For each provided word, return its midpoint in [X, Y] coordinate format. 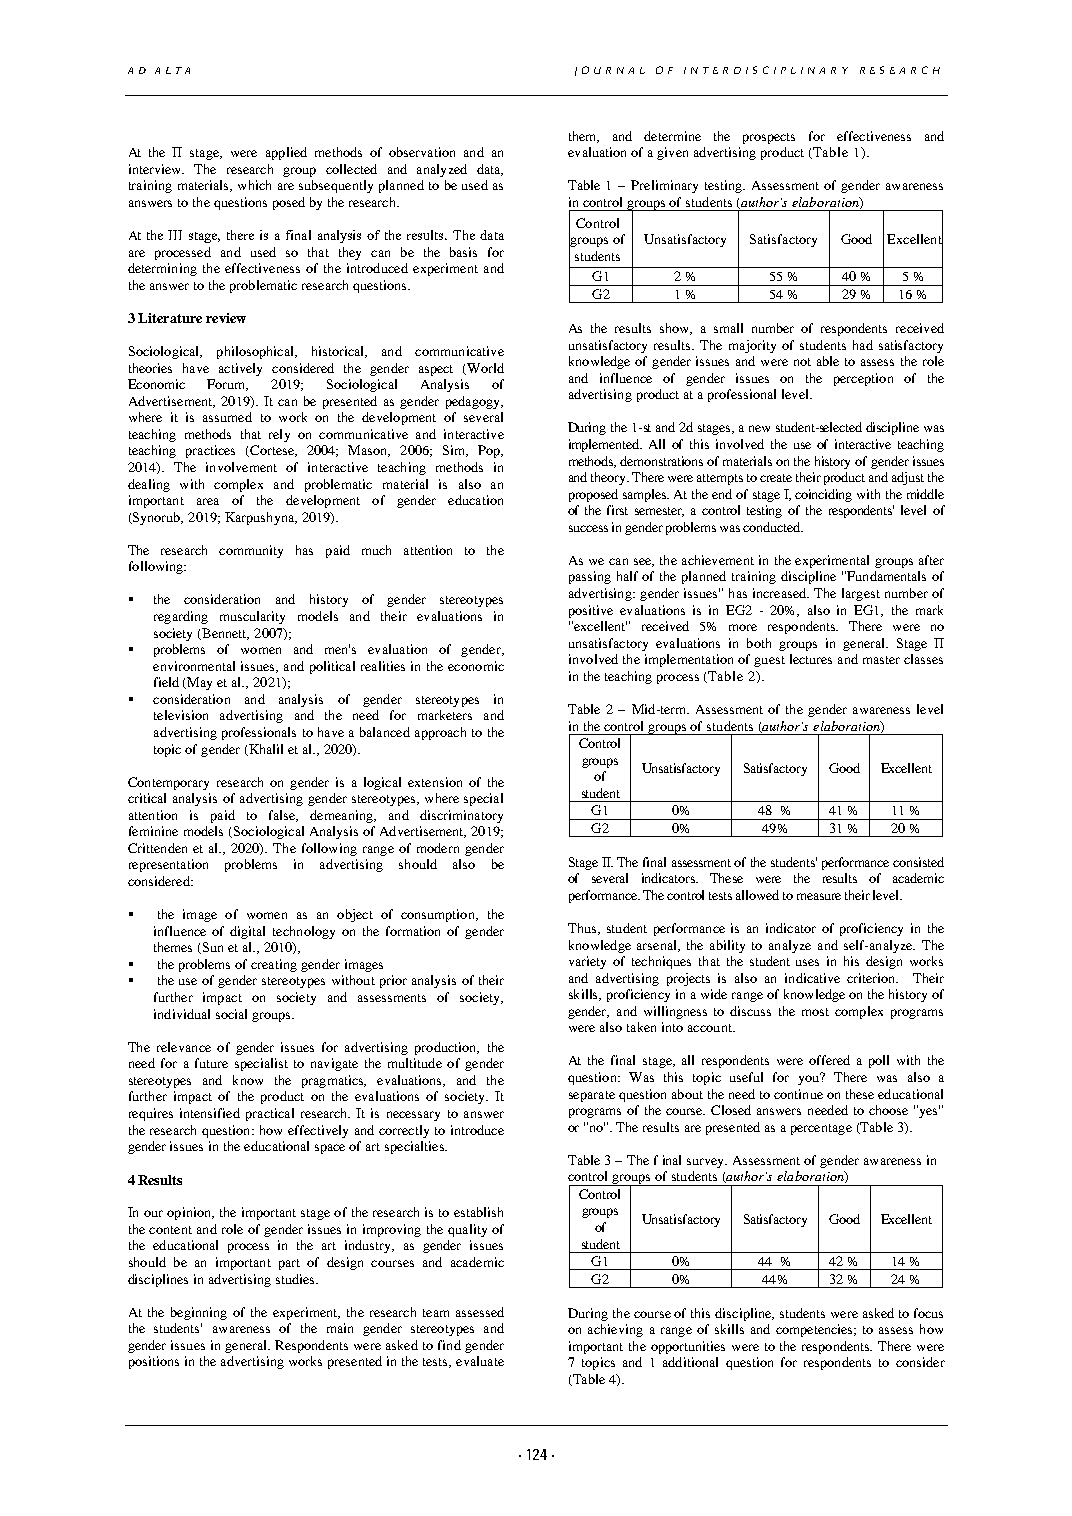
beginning [199, 1313]
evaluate [480, 1361]
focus [928, 1313]
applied [286, 153]
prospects [769, 138]
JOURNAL [610, 71]
